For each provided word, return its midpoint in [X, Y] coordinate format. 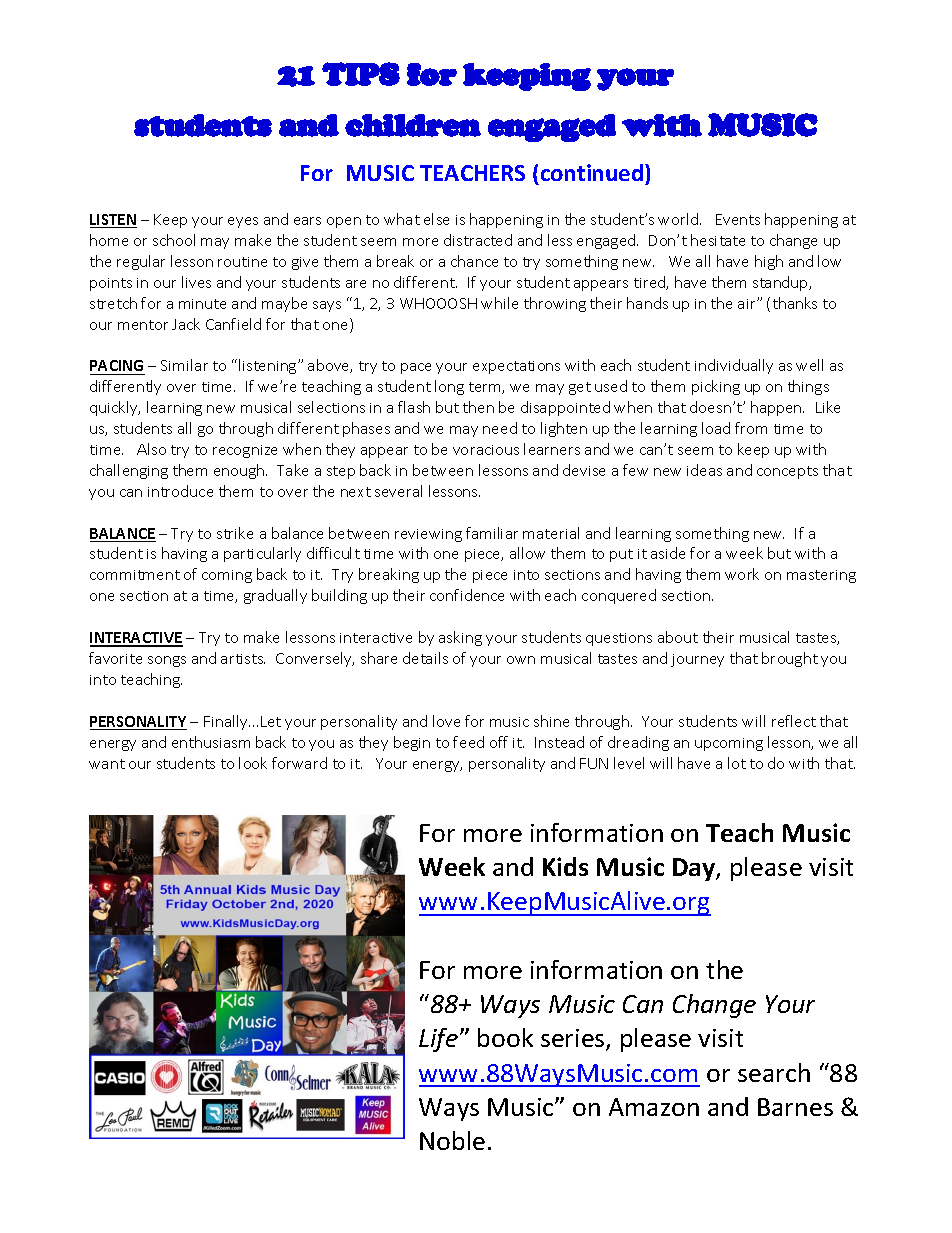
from [751, 428]
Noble [452, 1140]
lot [737, 763]
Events [738, 219]
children [413, 125]
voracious [486, 450]
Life [440, 1040]
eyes [243, 222]
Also [151, 449]
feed [468, 742]
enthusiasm [211, 742]
